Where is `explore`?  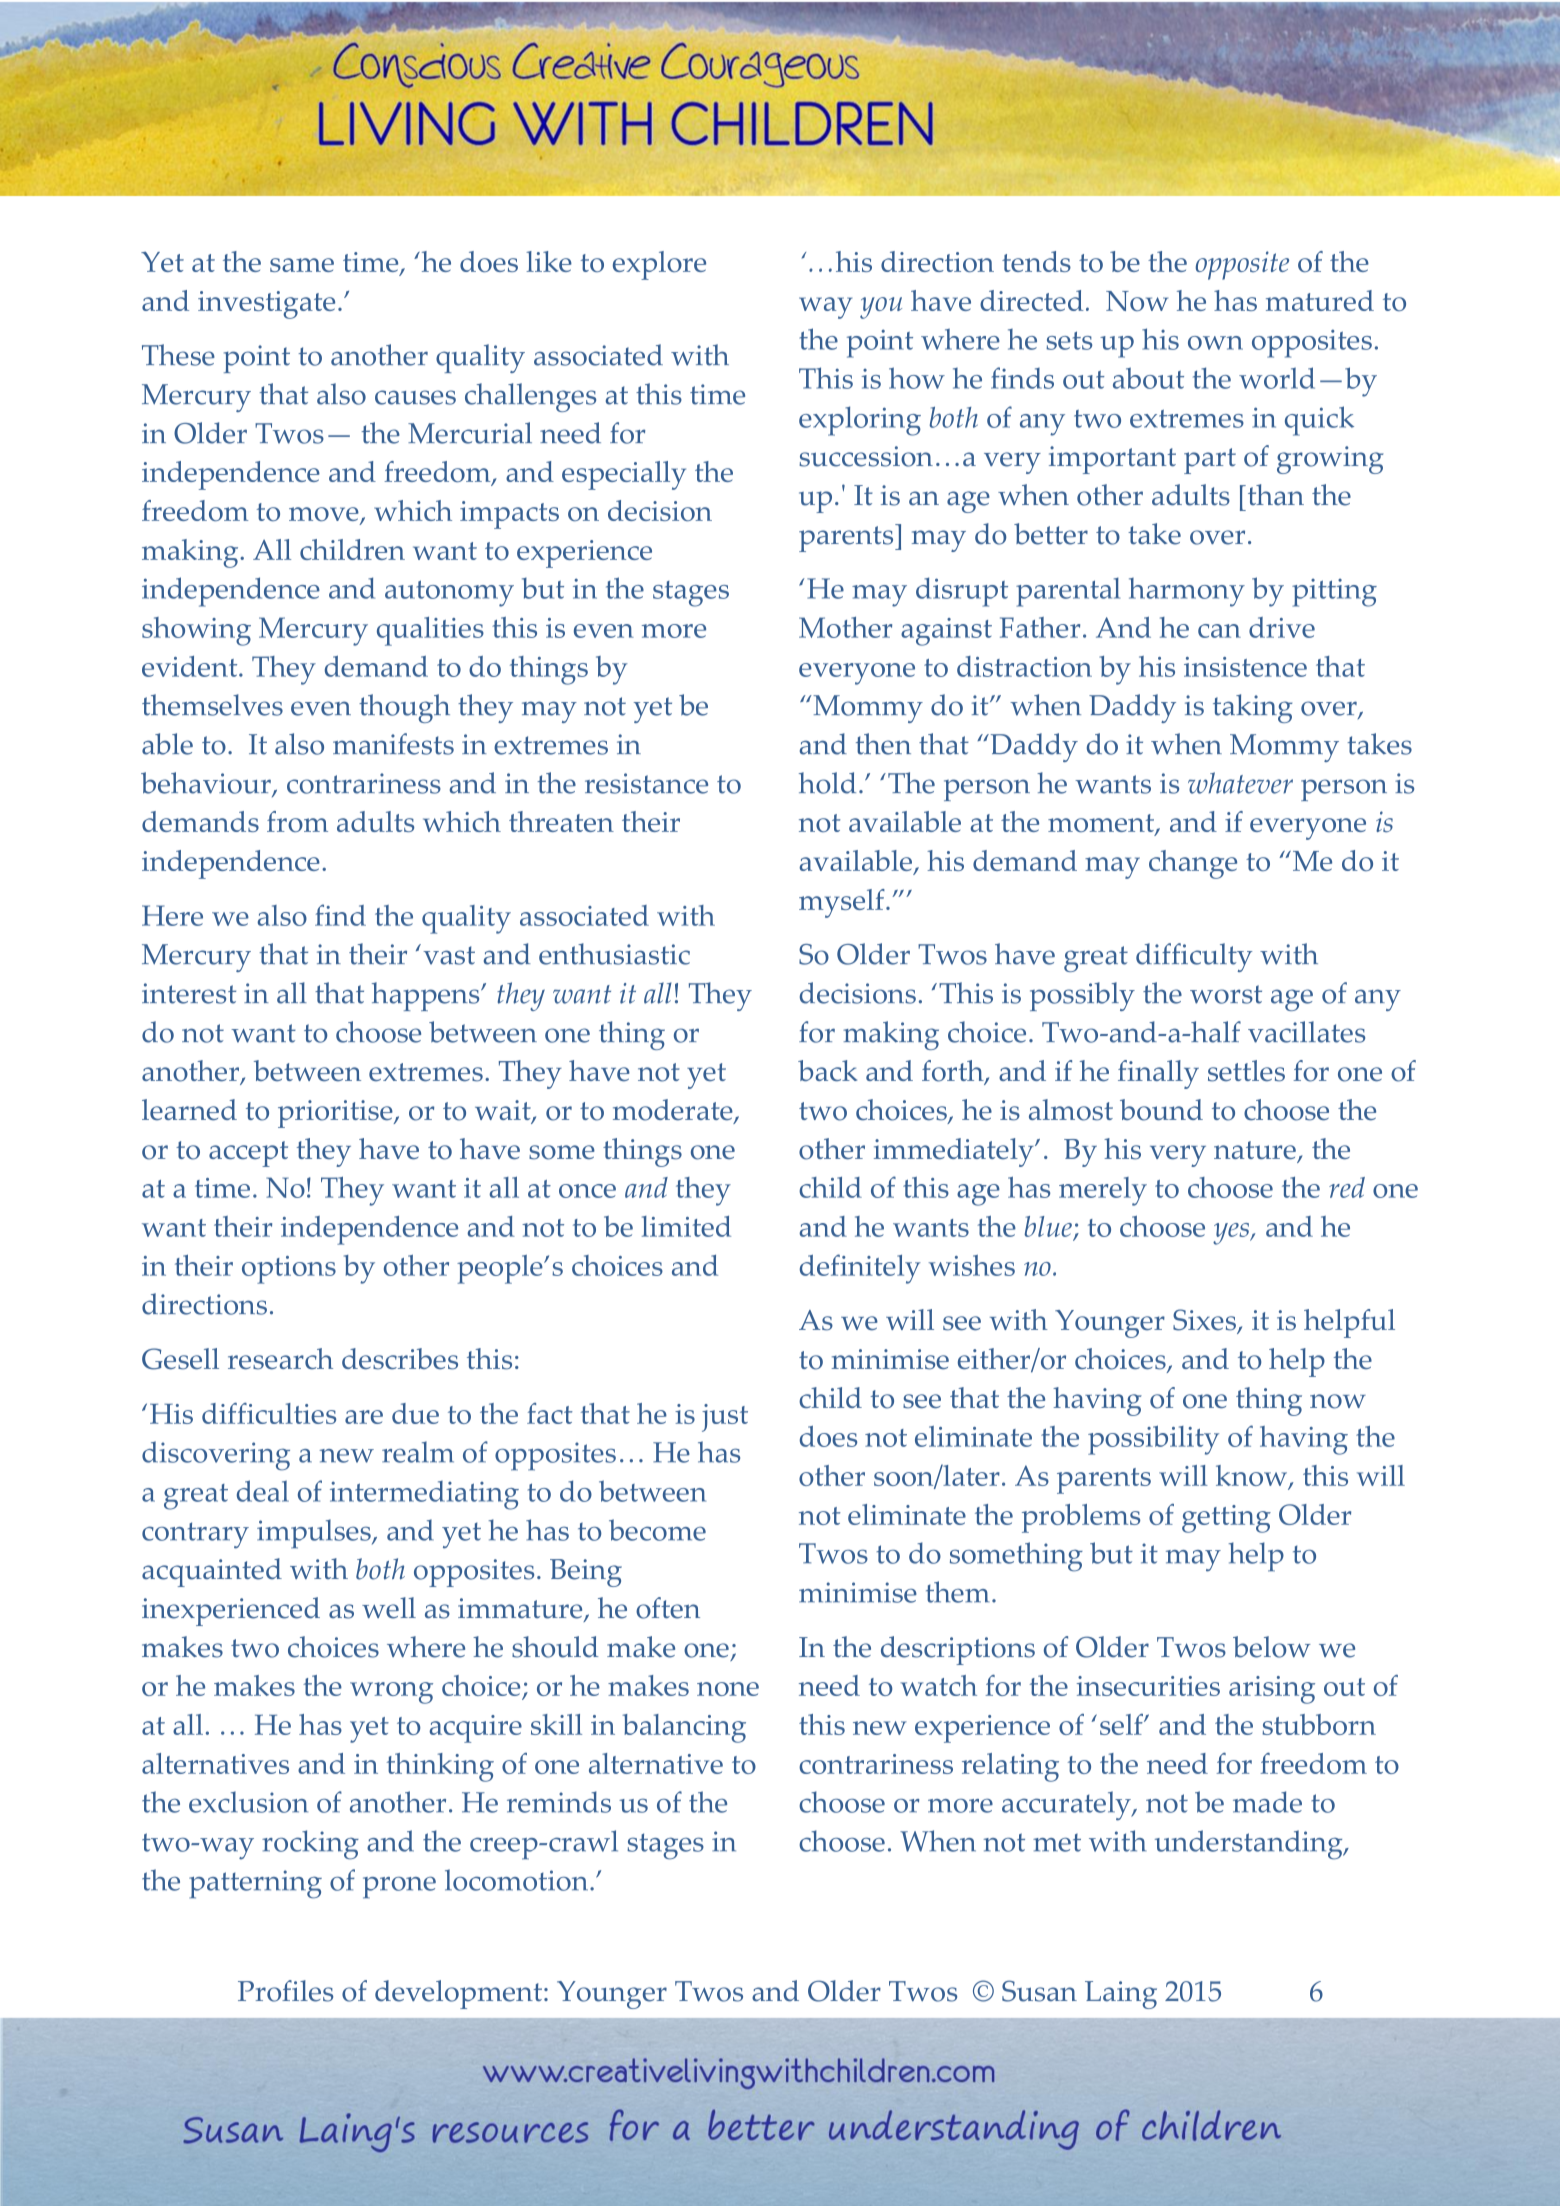
explore is located at coordinates (659, 265).
